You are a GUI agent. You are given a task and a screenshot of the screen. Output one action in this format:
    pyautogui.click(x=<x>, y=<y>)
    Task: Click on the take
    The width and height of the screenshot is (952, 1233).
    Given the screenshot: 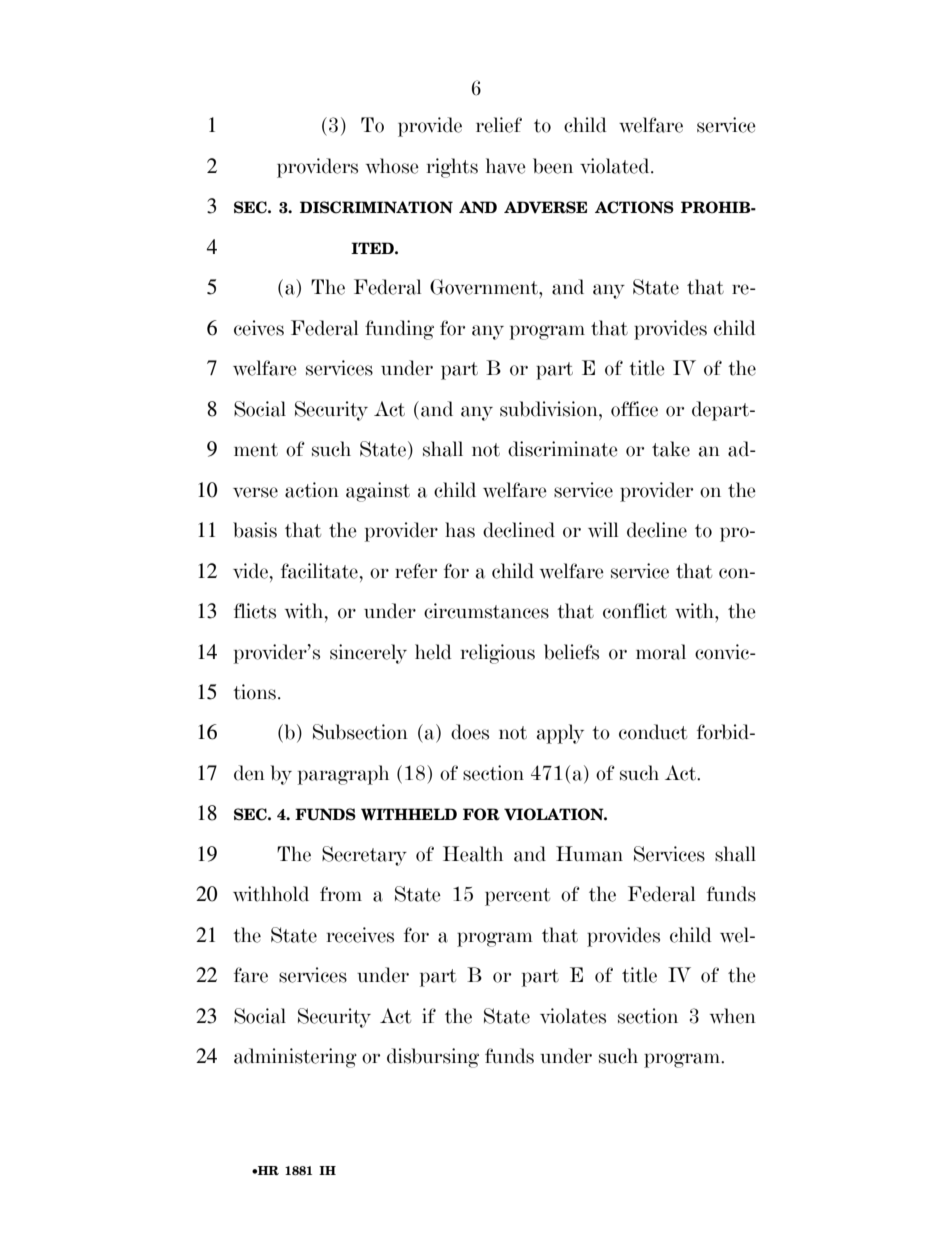 What is the action you would take?
    pyautogui.click(x=671, y=449)
